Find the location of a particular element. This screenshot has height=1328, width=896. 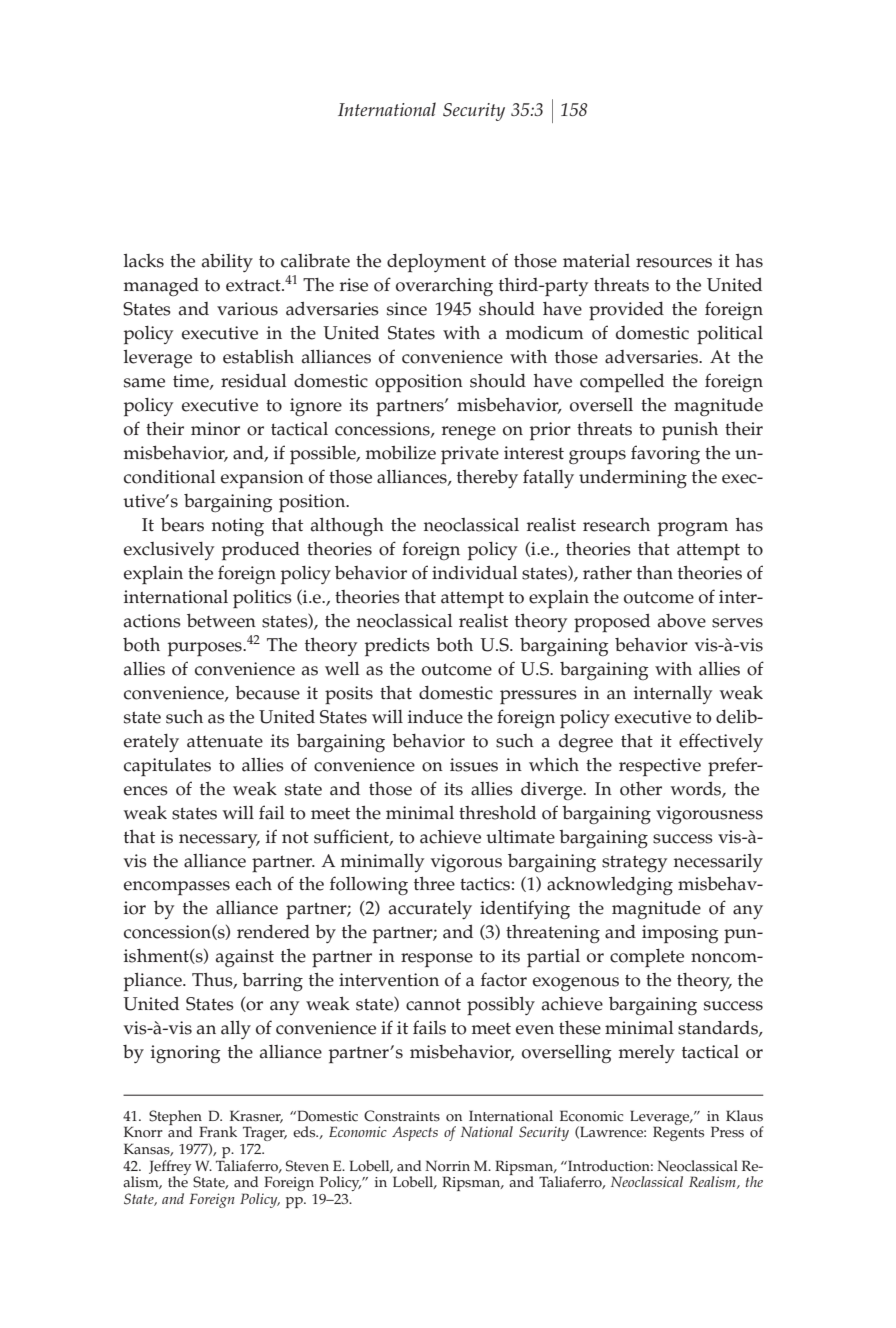

noting is located at coordinates (238, 527).
